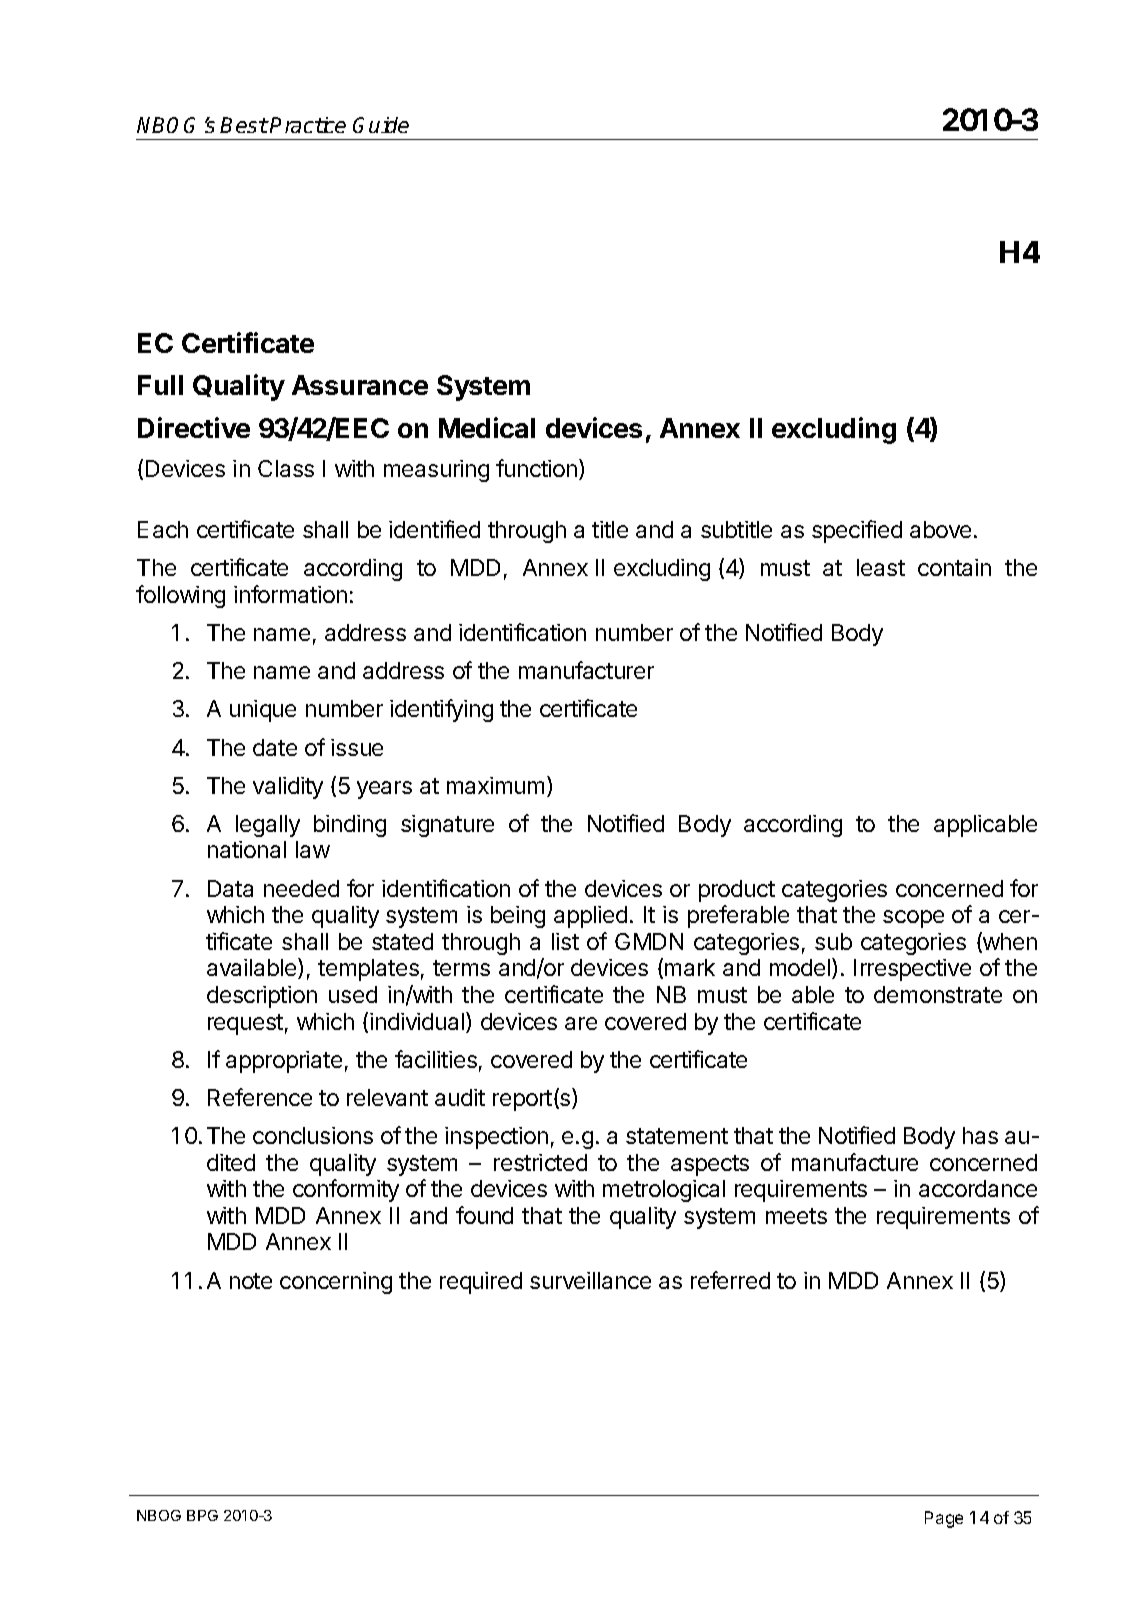 The image size is (1147, 1623). I want to click on surveillance, so click(590, 1280).
